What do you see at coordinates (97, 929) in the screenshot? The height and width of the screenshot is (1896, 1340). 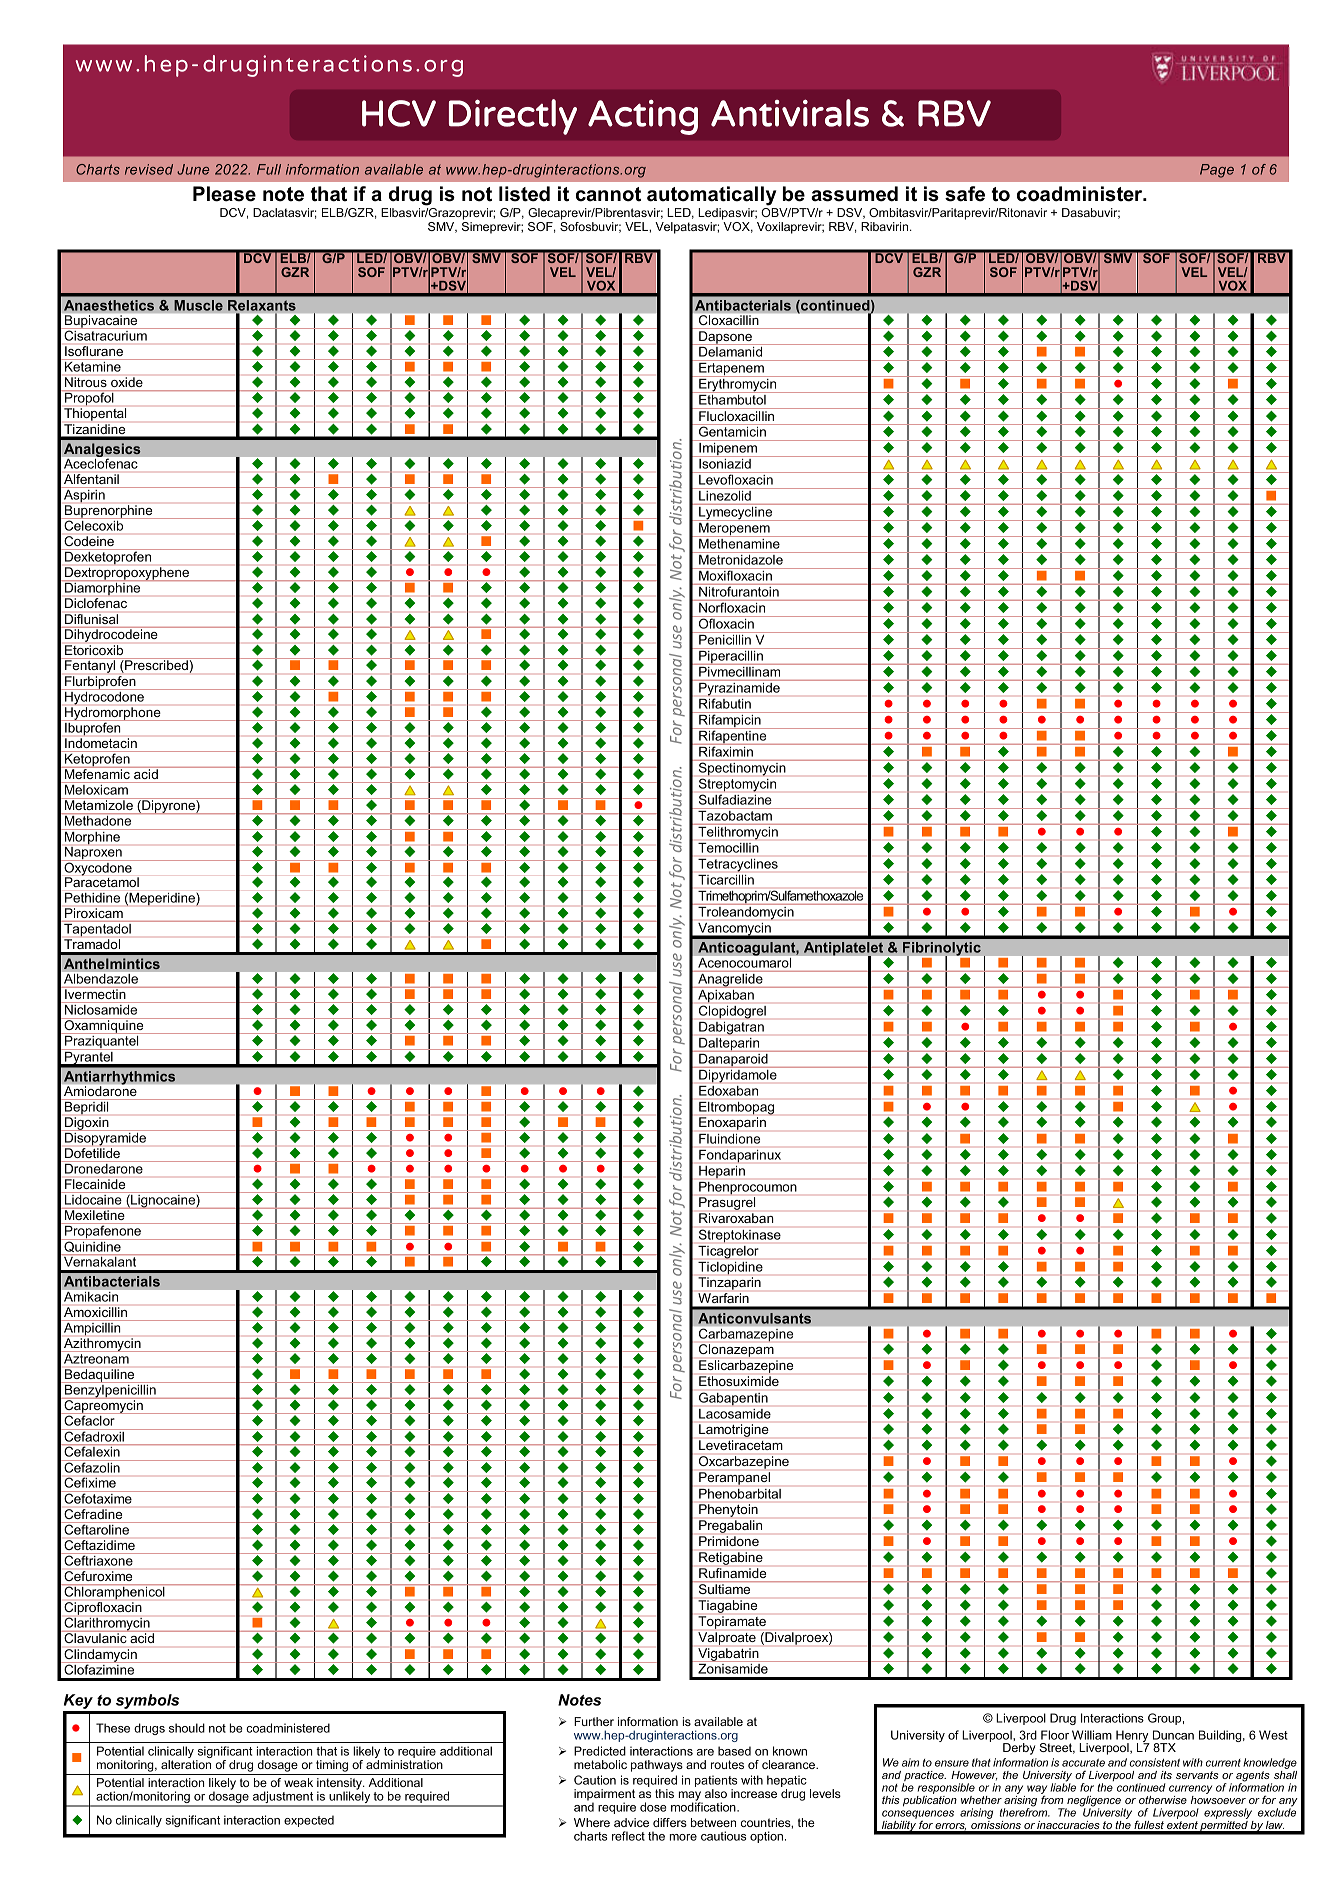 I see `Tapentadol` at bounding box center [97, 929].
